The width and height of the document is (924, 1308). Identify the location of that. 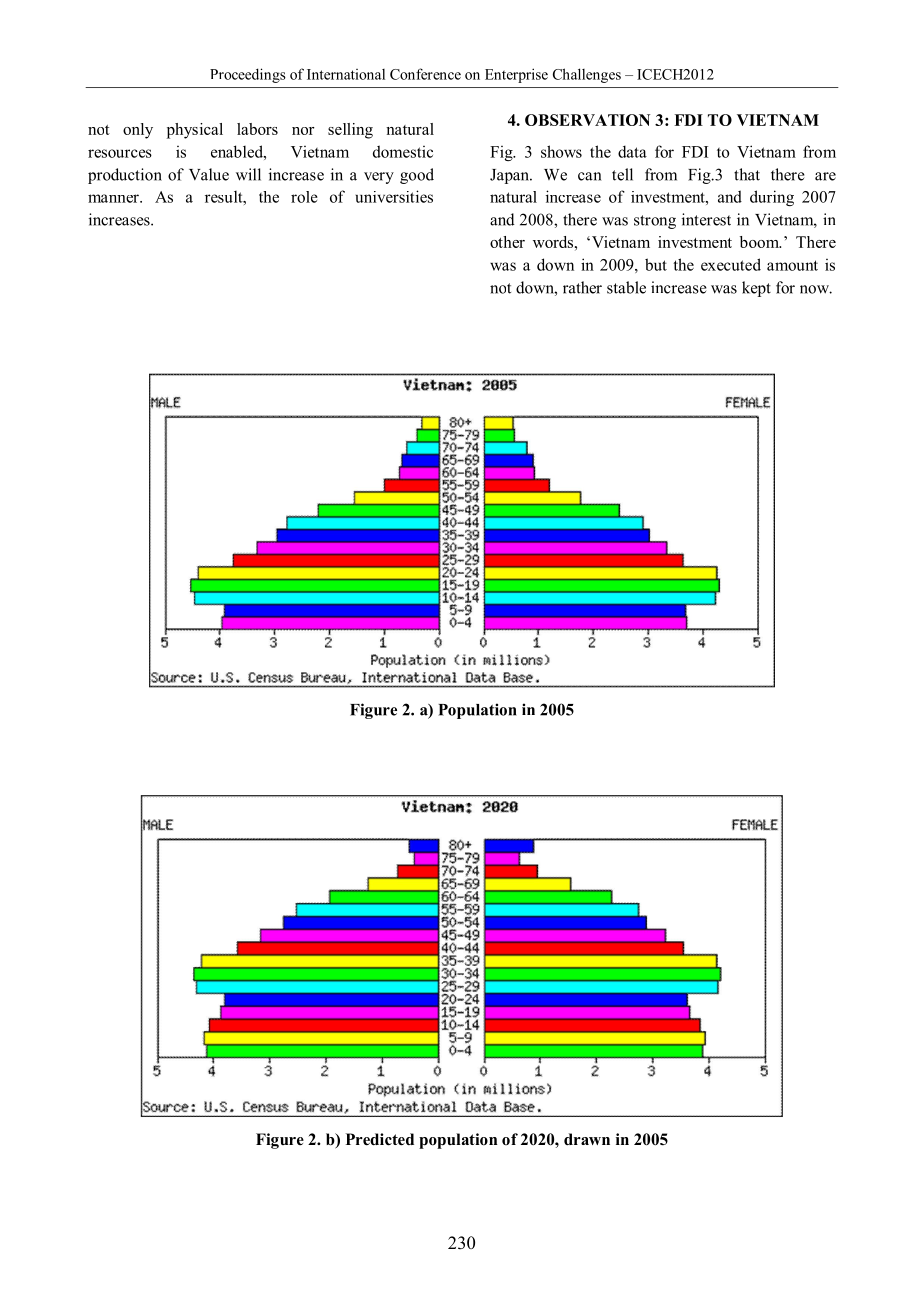
(747, 174).
